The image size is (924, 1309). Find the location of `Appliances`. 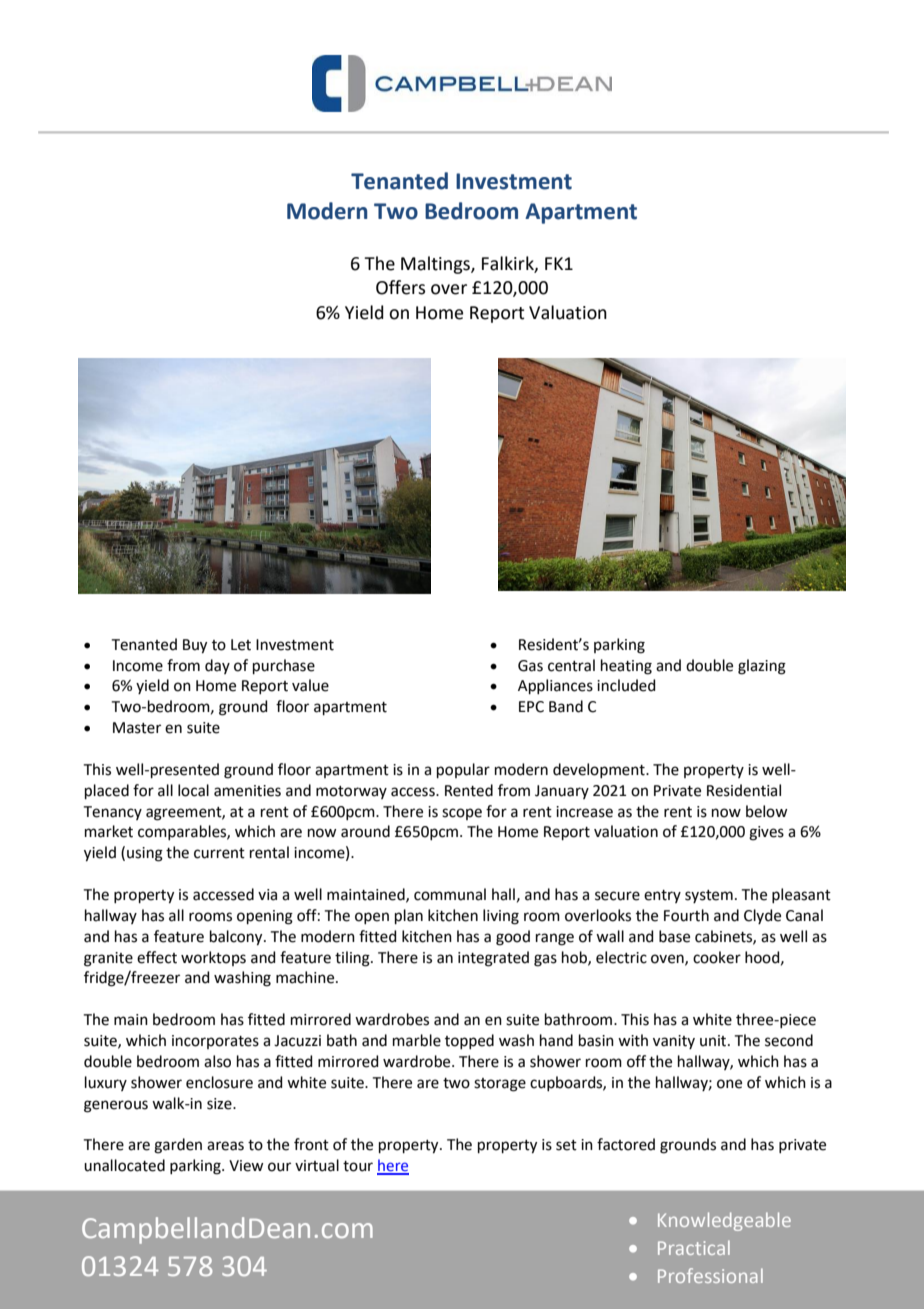

Appliances is located at coordinates (555, 686).
